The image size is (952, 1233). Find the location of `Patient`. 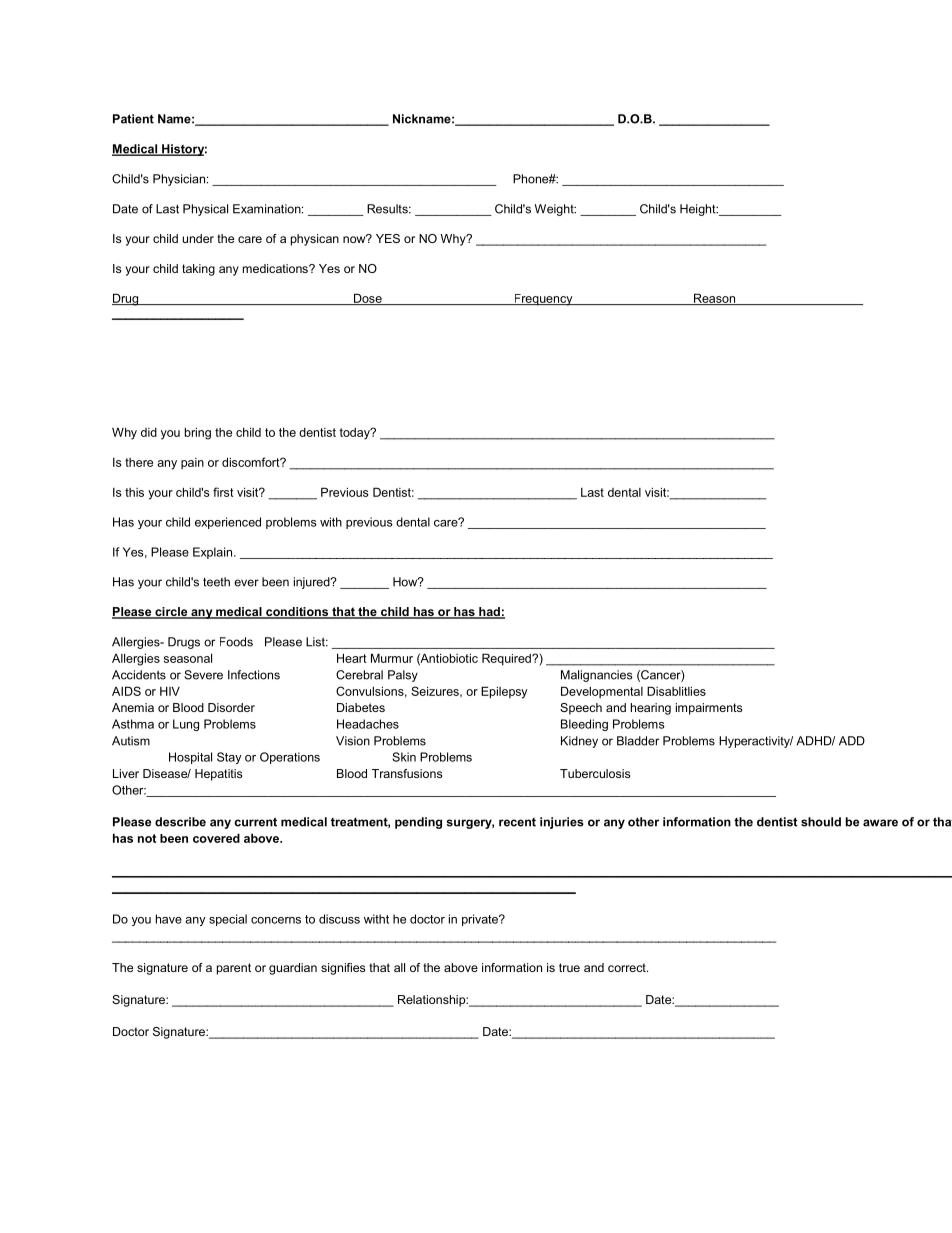

Patient is located at coordinates (133, 119).
